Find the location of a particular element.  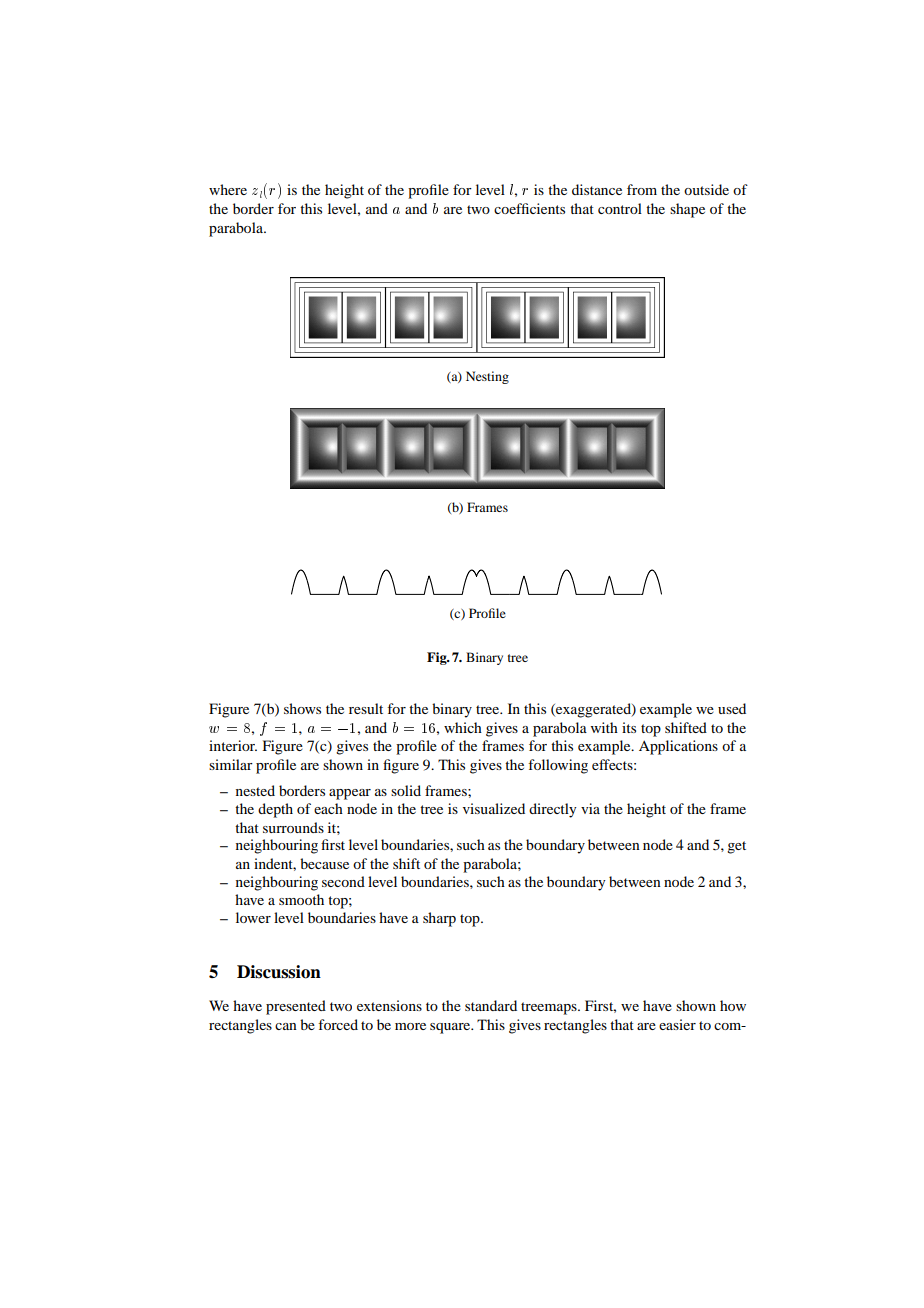

used is located at coordinates (732, 708).
